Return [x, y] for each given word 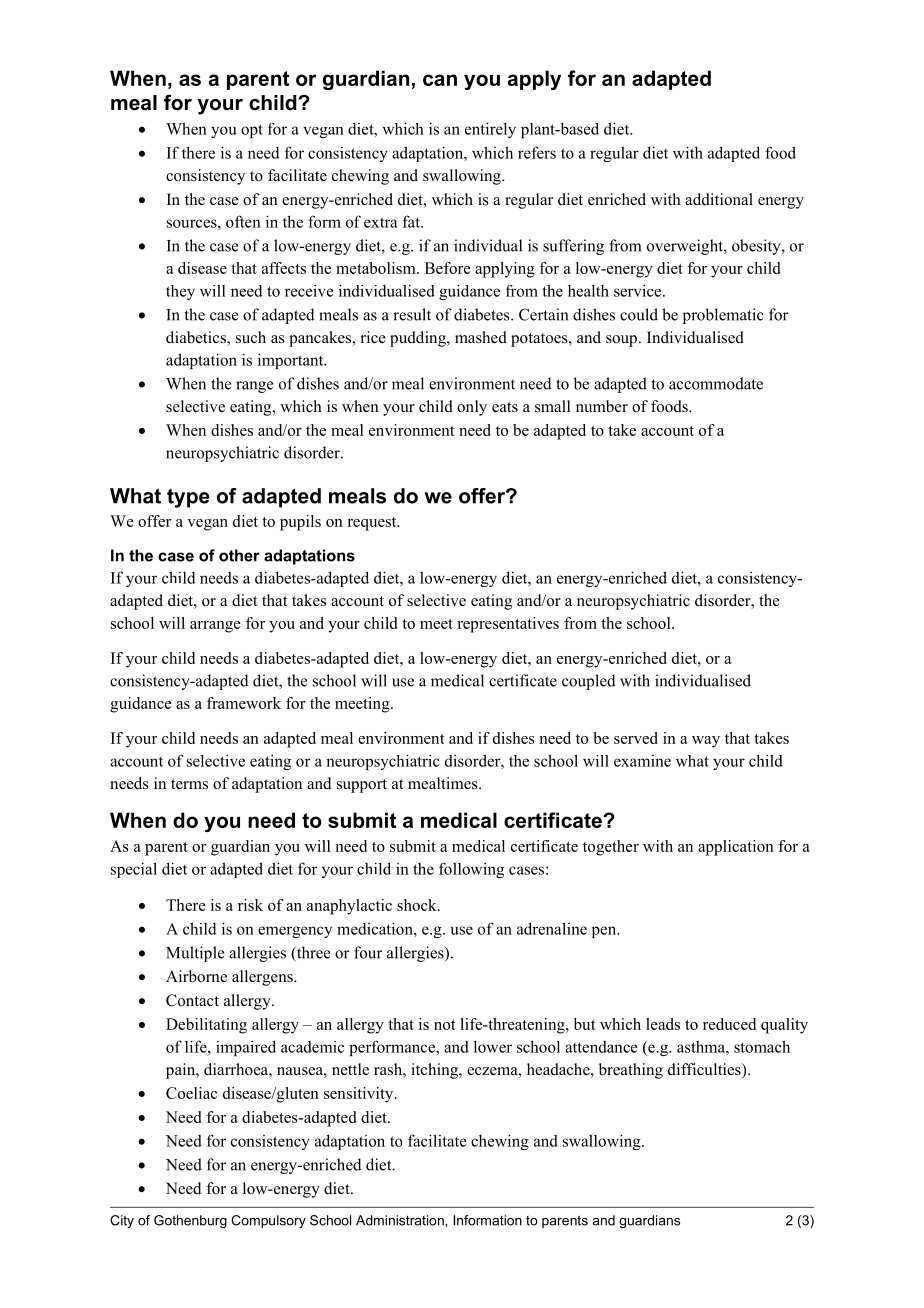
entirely [490, 130]
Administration [401, 1220]
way [706, 742]
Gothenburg [190, 1221]
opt [252, 131]
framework [244, 703]
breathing [631, 1071]
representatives [508, 625]
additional [719, 199]
